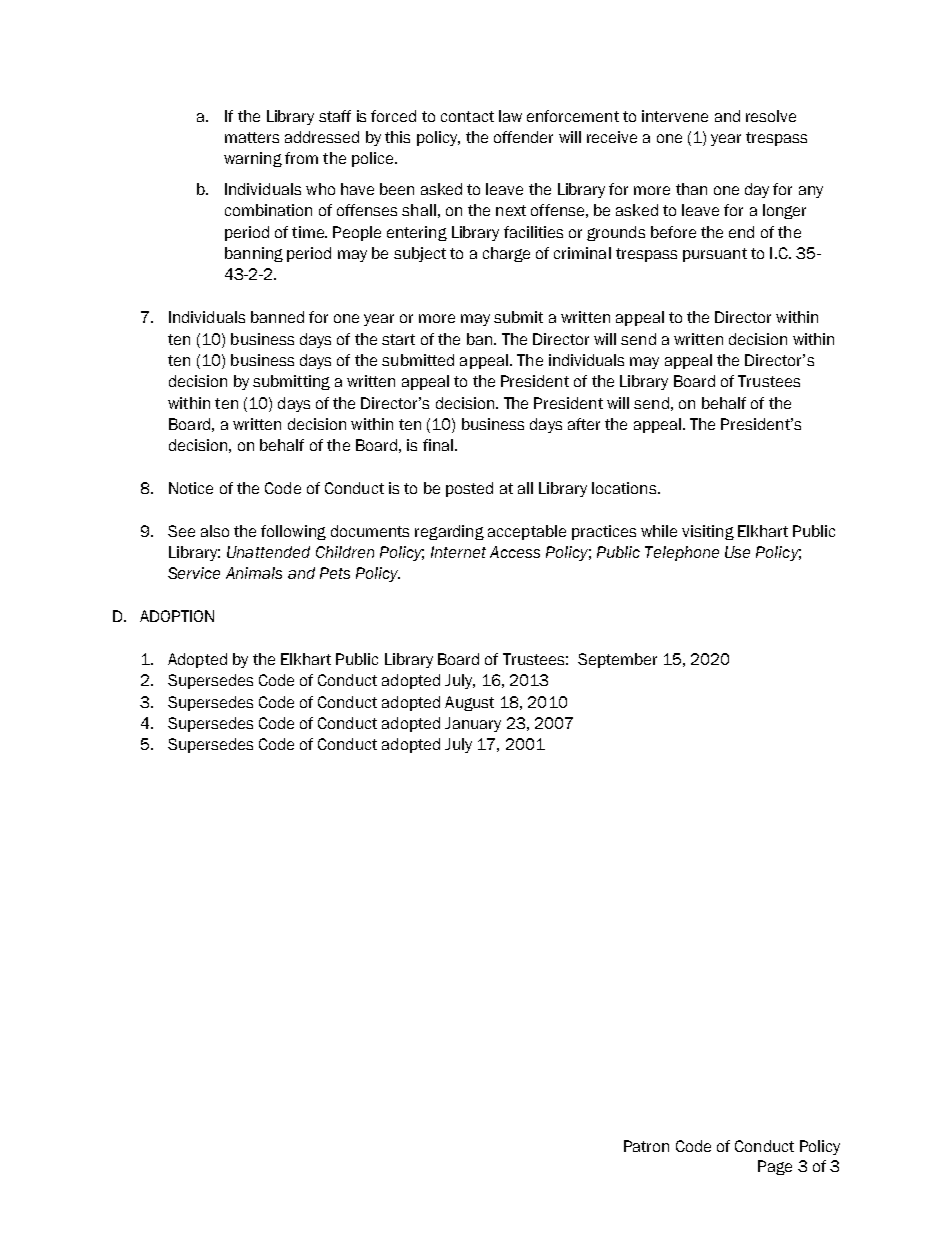 This screenshot has width=952, height=1233. What do you see at coordinates (177, 616) in the screenshot?
I see `ADOPTION` at bounding box center [177, 616].
